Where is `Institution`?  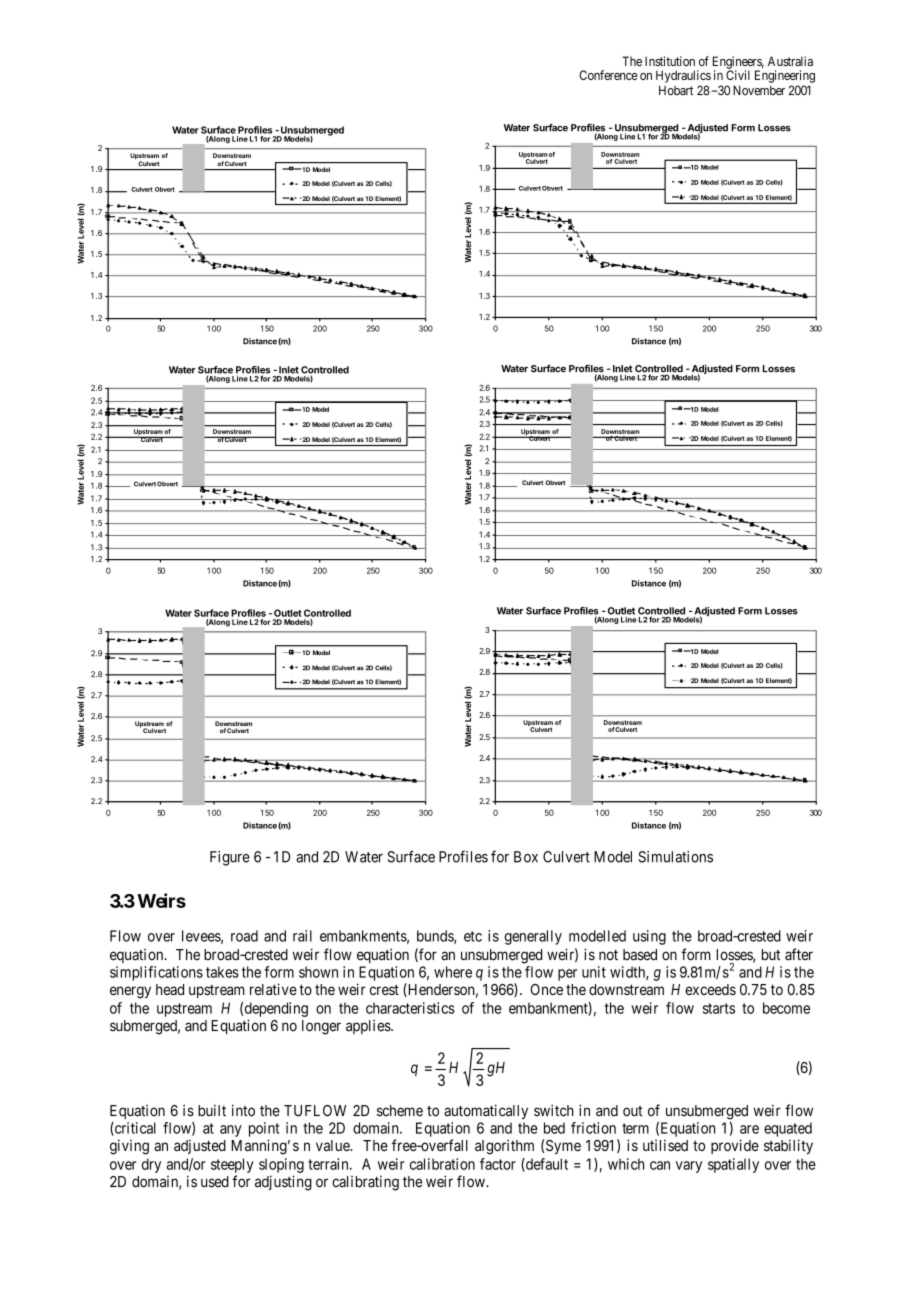 Institution is located at coordinates (670, 61).
